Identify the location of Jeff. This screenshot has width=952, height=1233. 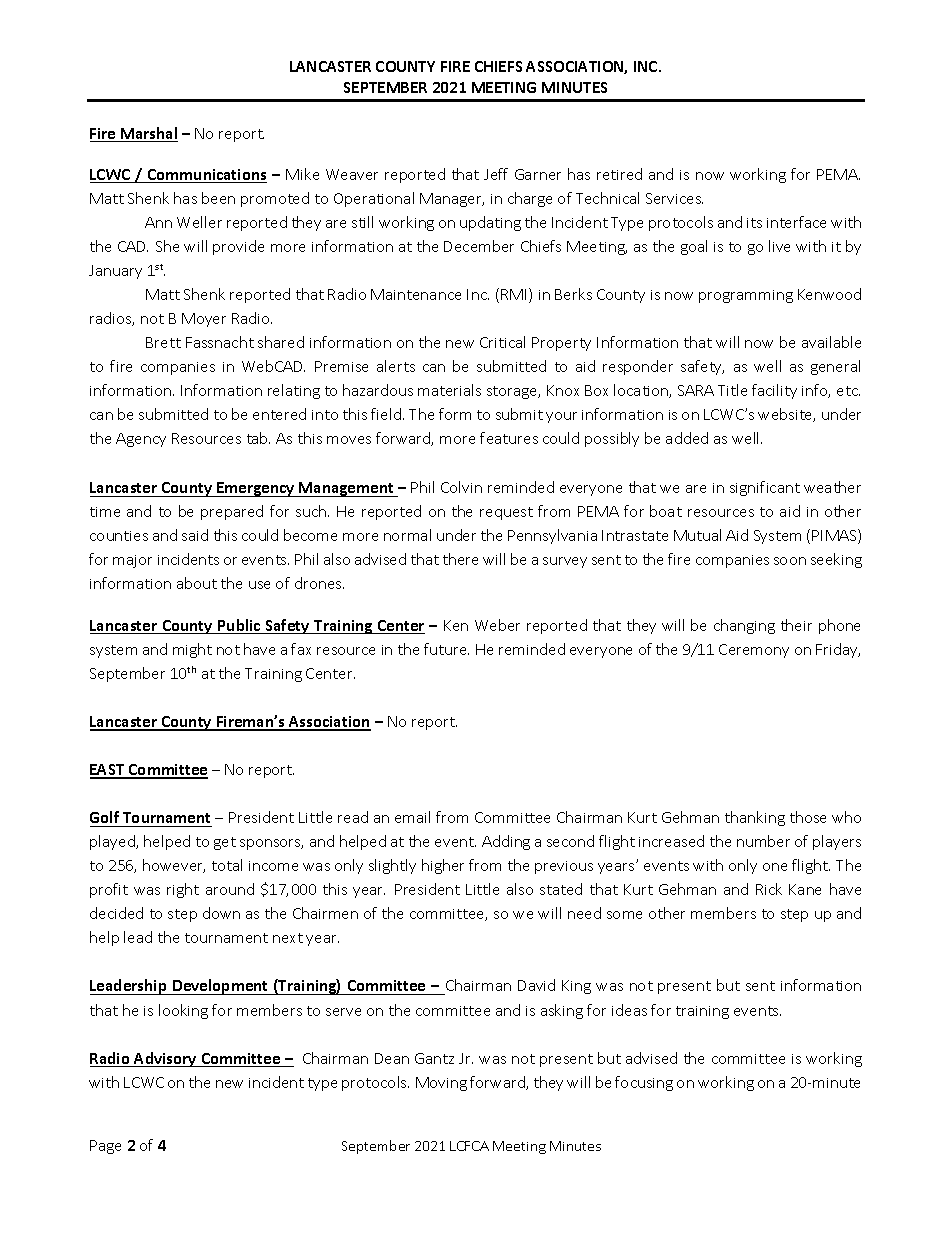
(496, 174).
